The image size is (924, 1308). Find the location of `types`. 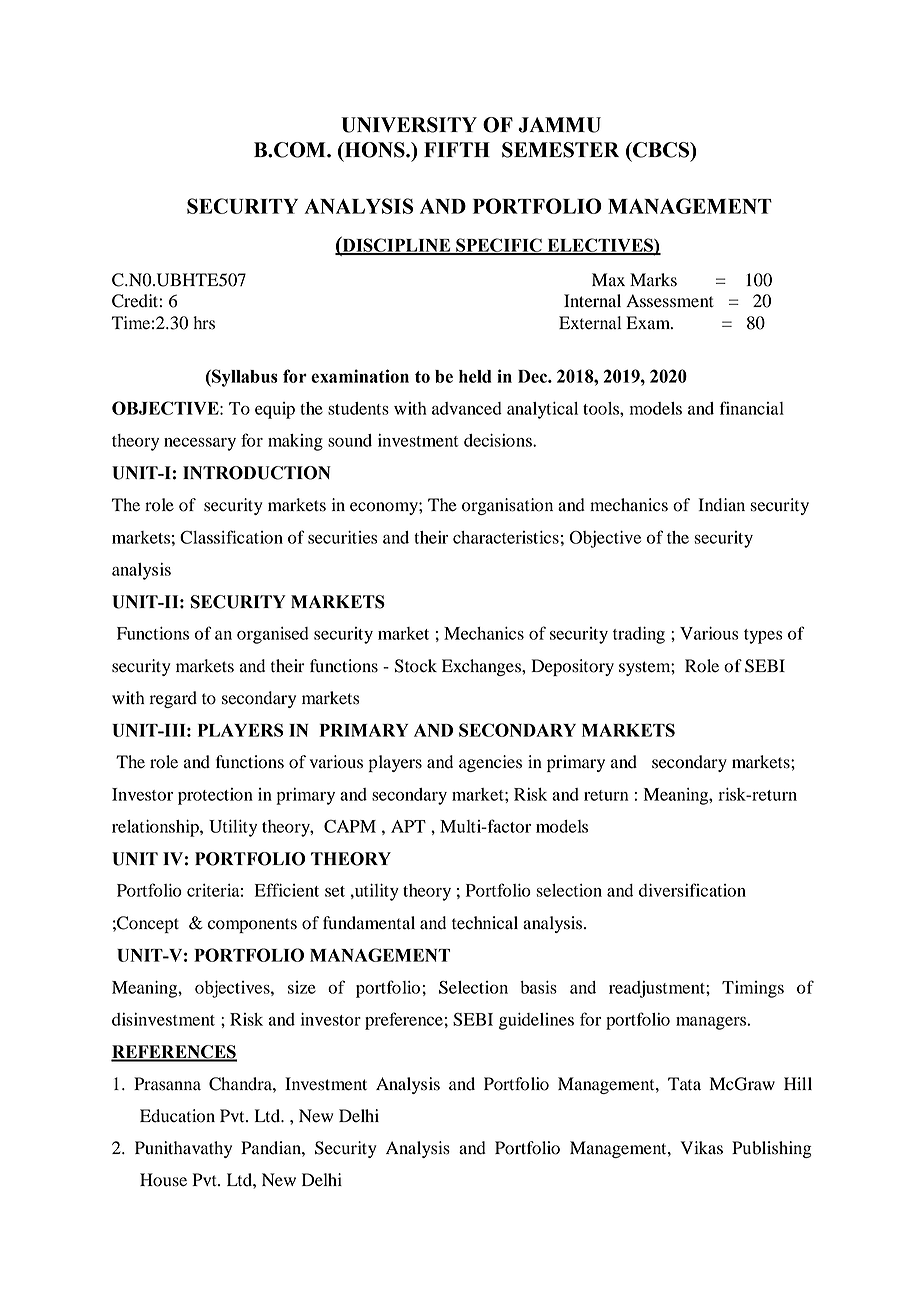

types is located at coordinates (763, 636).
